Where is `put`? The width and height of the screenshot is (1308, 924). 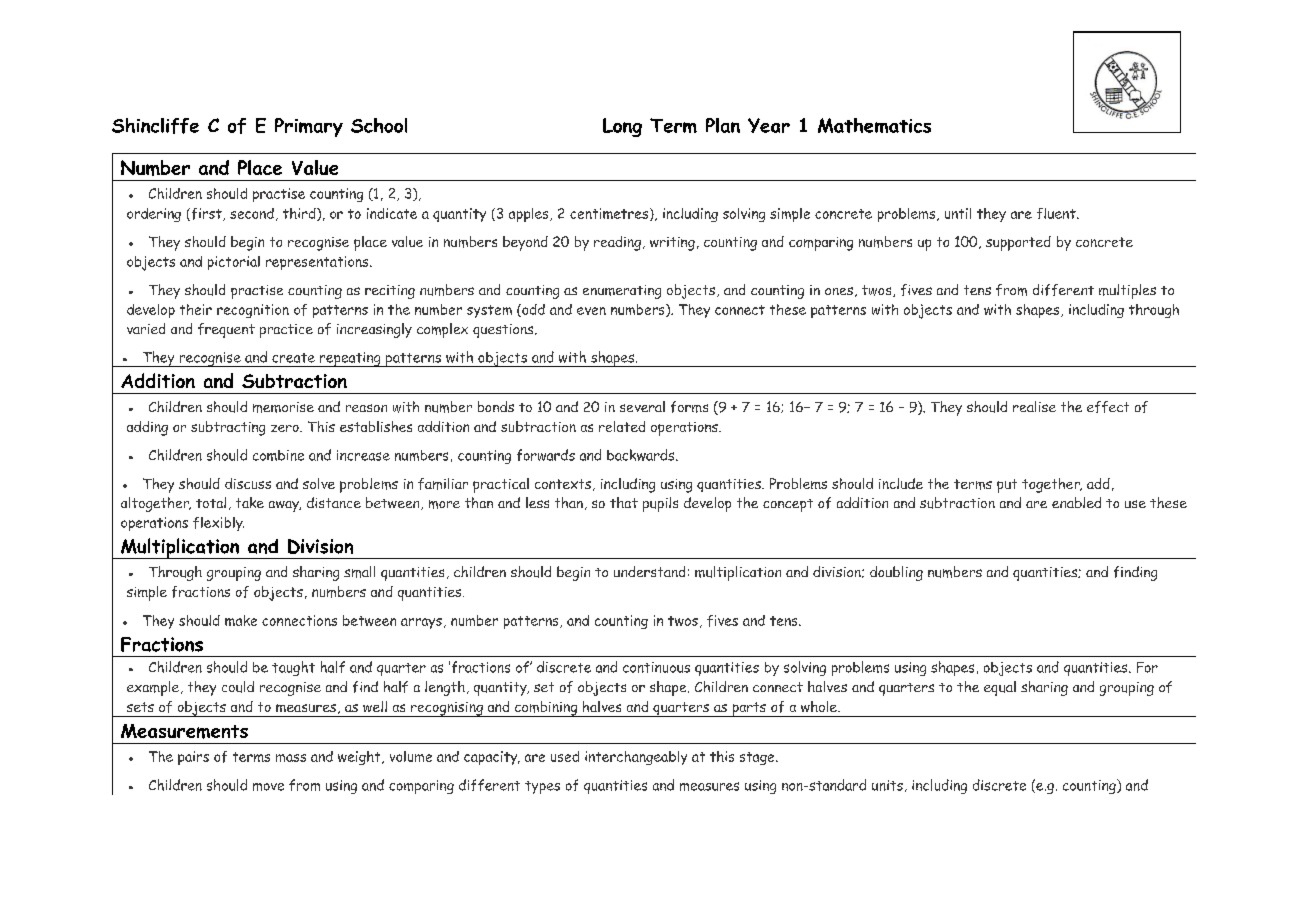 put is located at coordinates (1007, 486).
